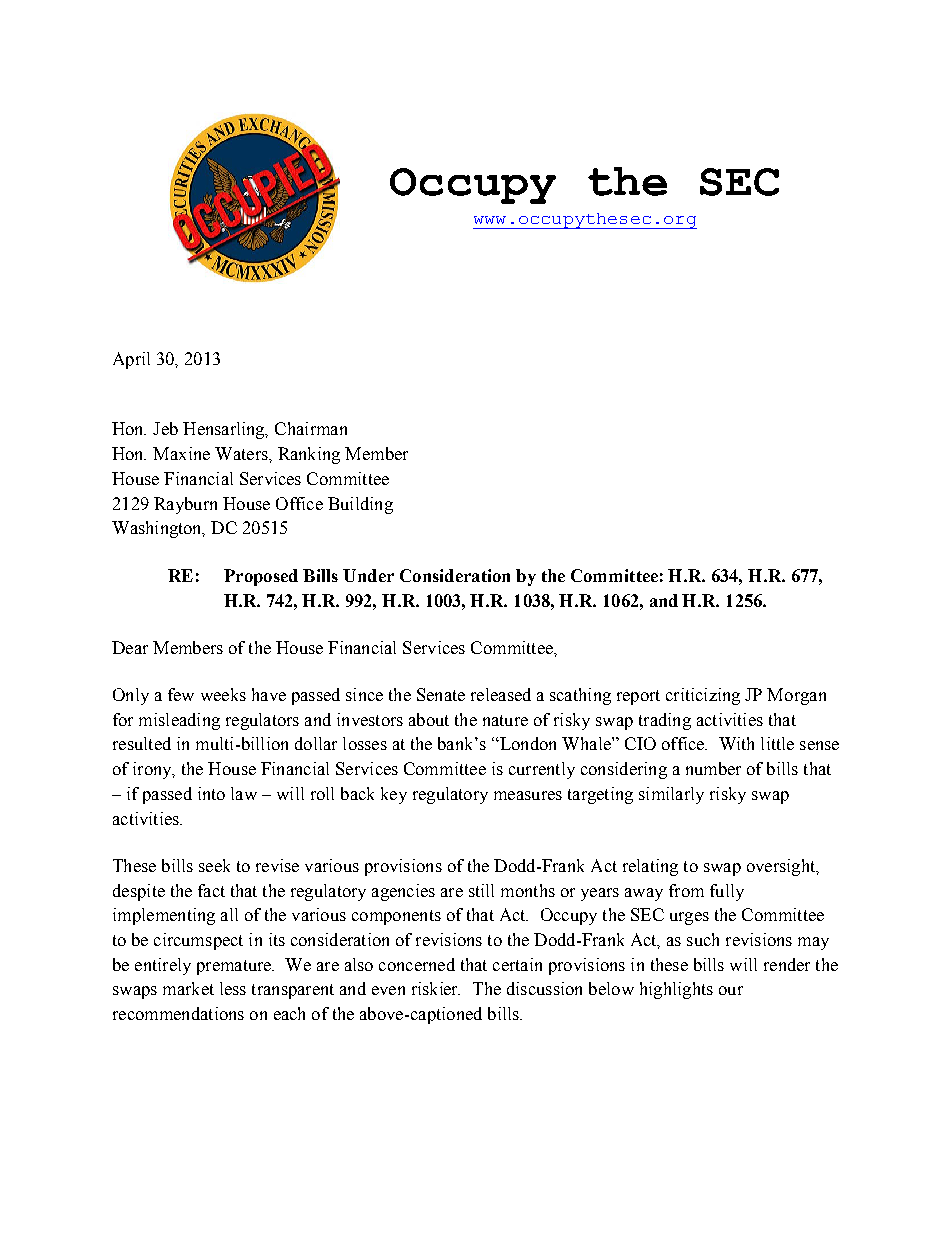 Image resolution: width=952 pixels, height=1233 pixels. Describe the element at coordinates (501, 694) in the screenshot. I see `released` at that location.
